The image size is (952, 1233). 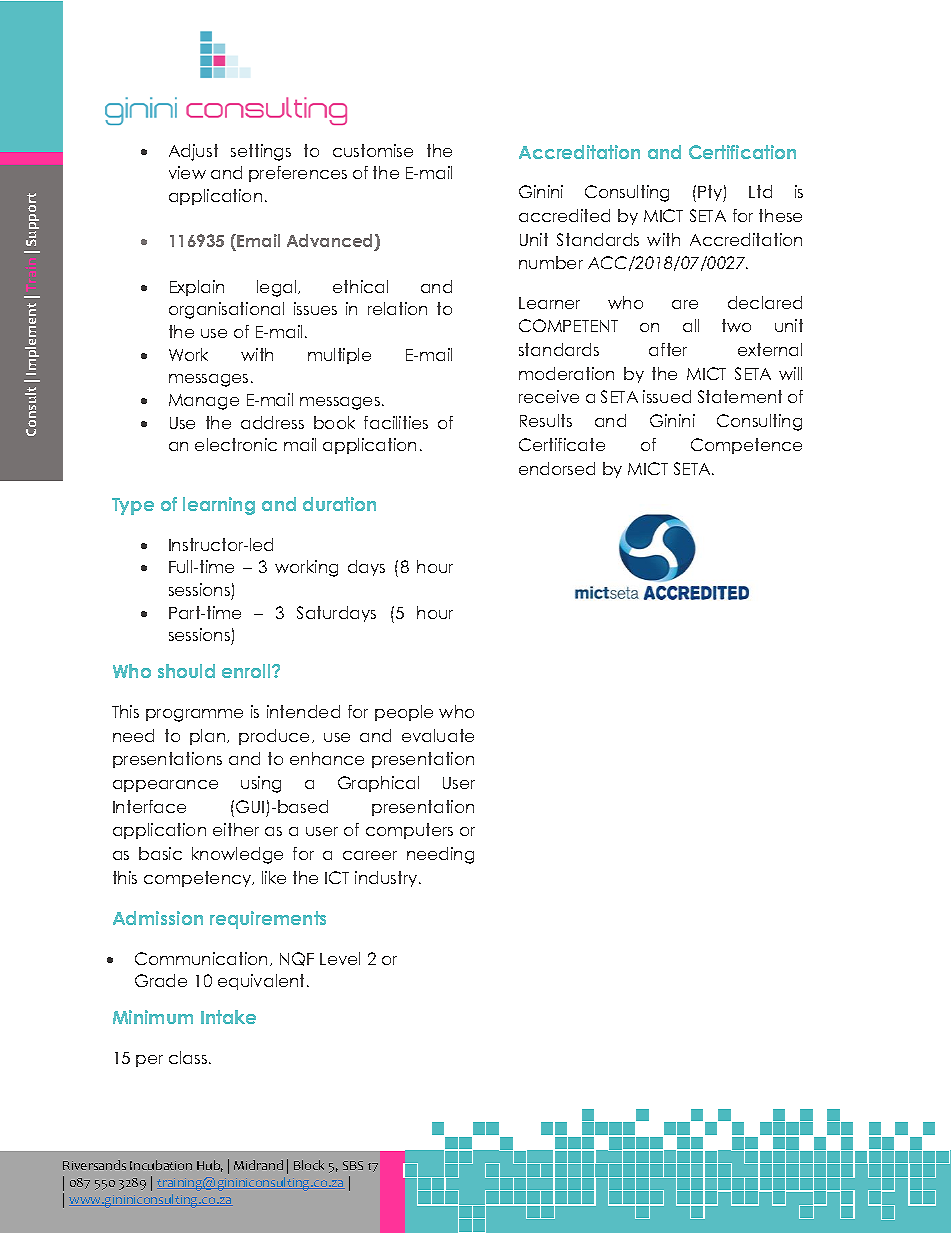 I want to click on people, so click(x=404, y=713).
